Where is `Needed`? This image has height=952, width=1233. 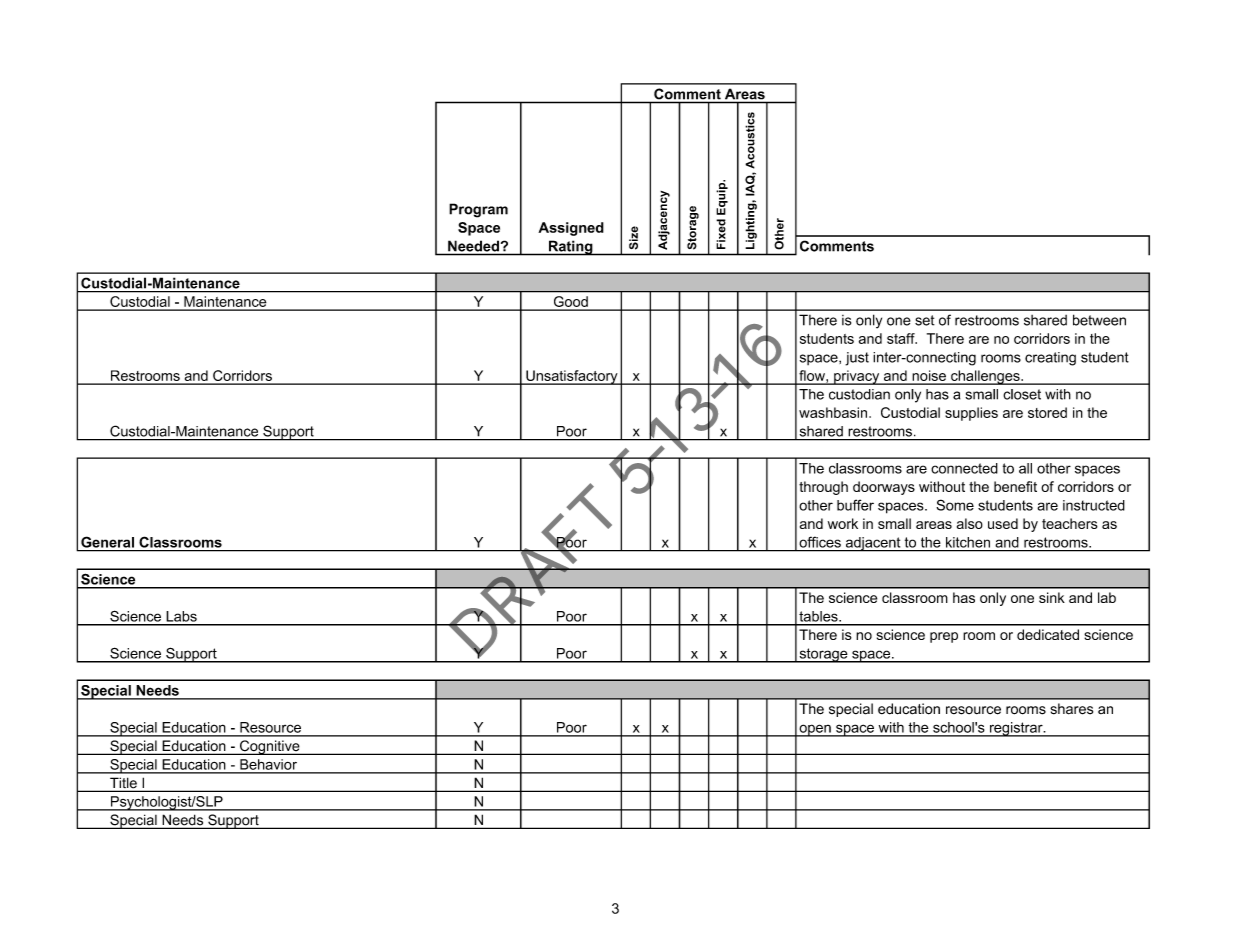 Needed is located at coordinates (473, 246).
